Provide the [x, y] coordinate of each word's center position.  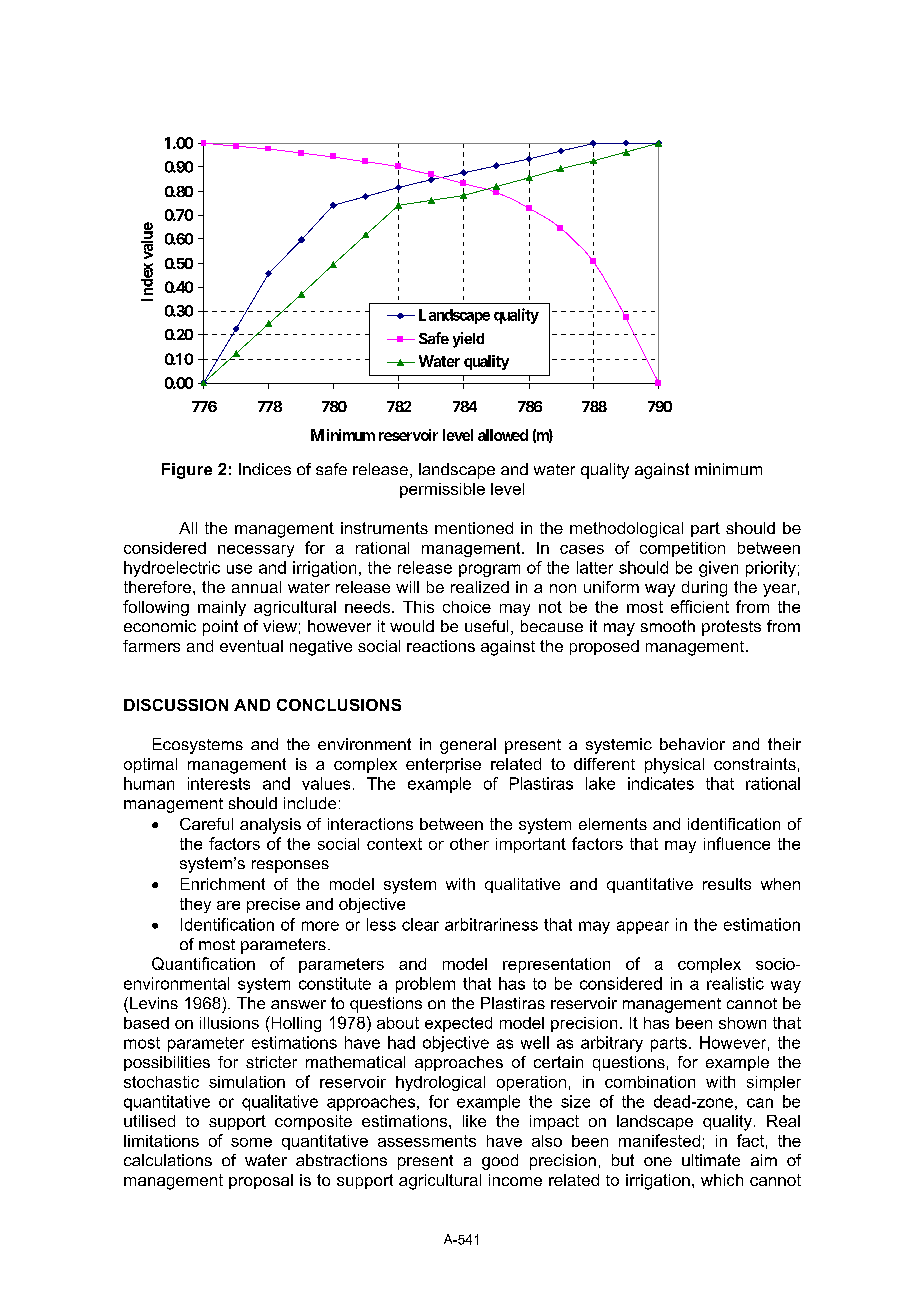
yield [468, 340]
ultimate [711, 1160]
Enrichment [223, 884]
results [727, 884]
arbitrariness [491, 924]
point [220, 628]
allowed [503, 435]
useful [486, 626]
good [500, 1162]
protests [731, 628]
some [251, 1142]
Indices [265, 469]
